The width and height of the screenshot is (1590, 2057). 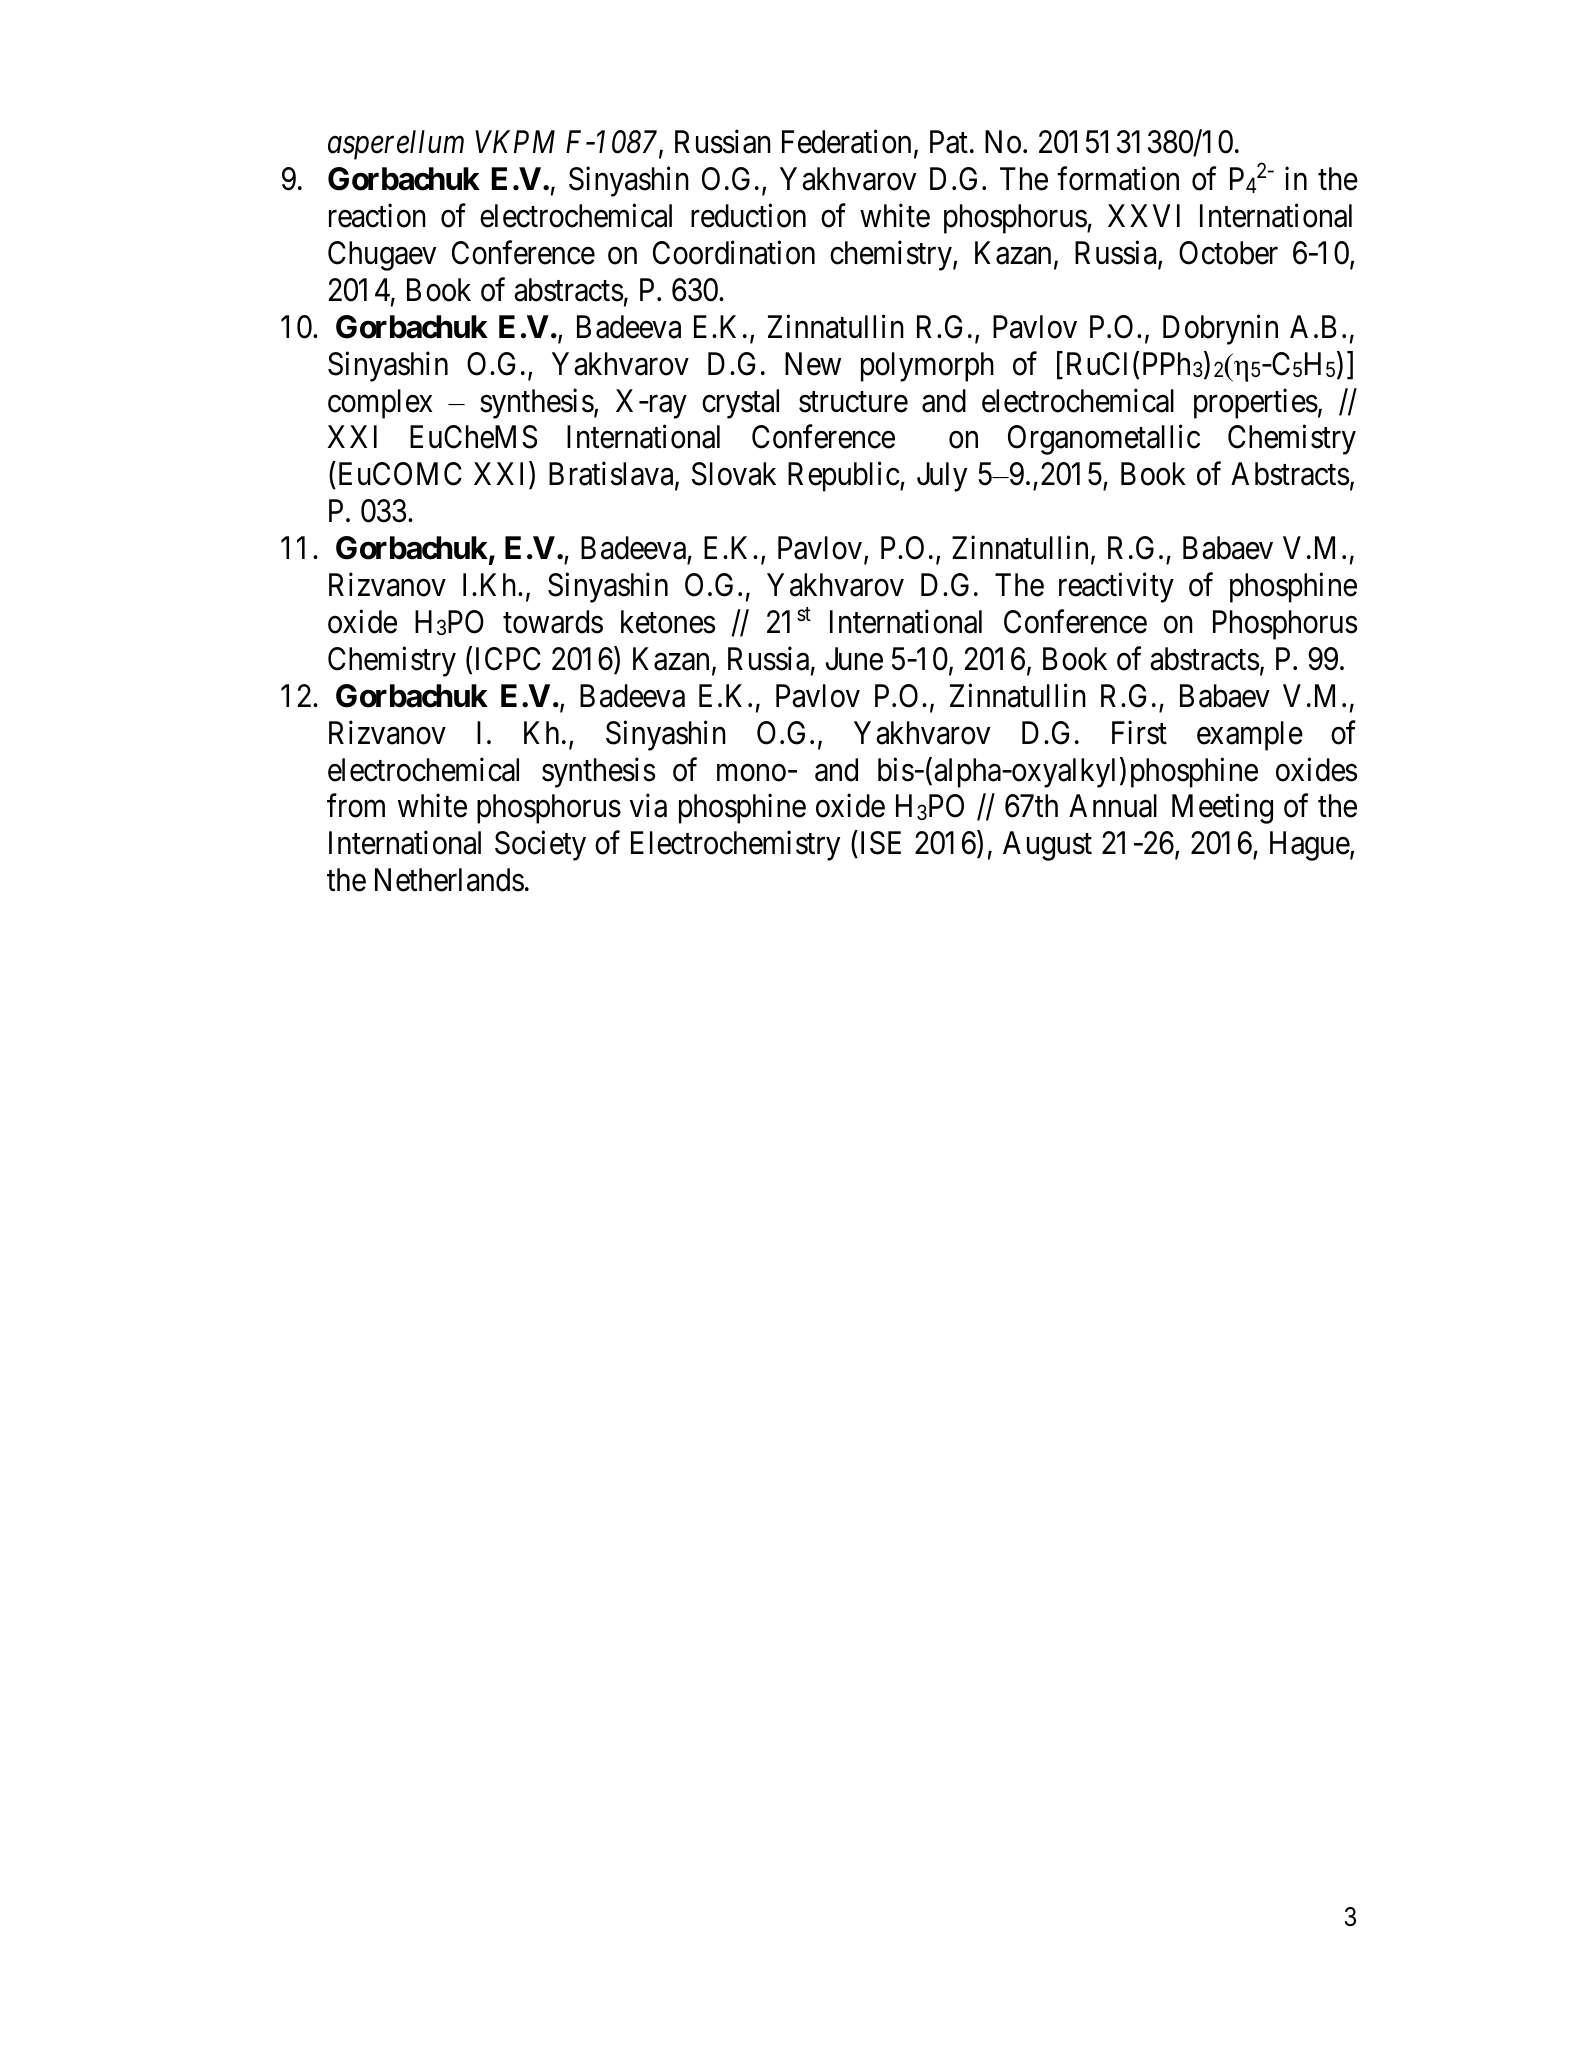 I want to click on New, so click(x=813, y=364).
